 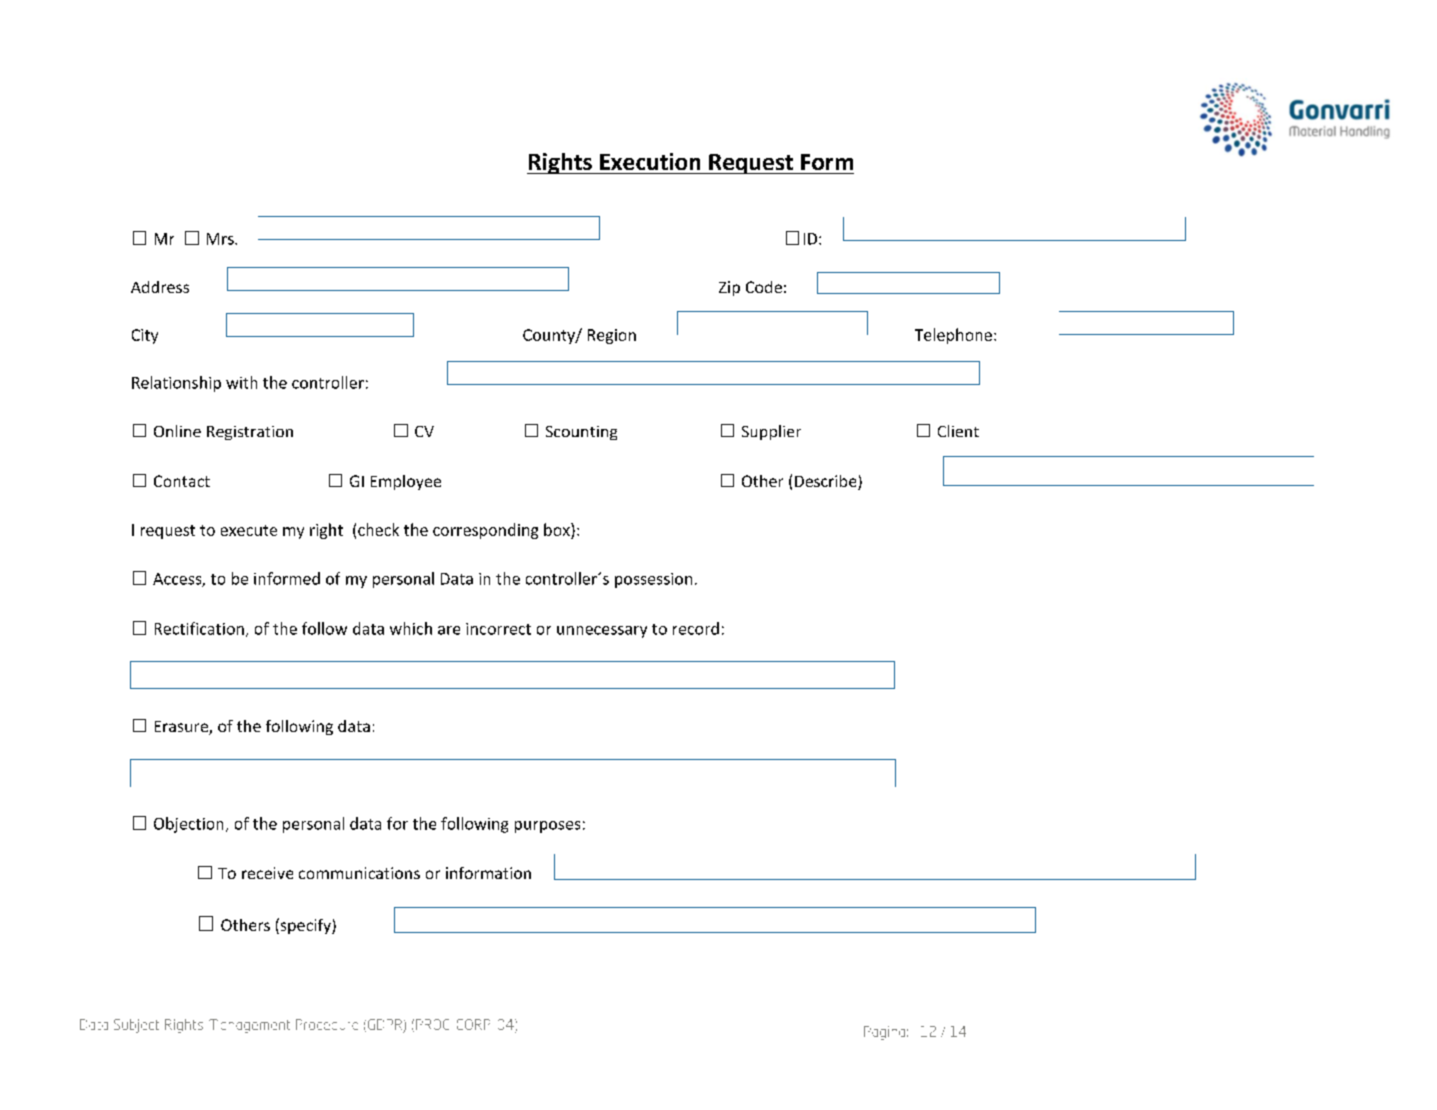 What do you see at coordinates (602, 632) in the page?
I see `unnecessary` at bounding box center [602, 632].
